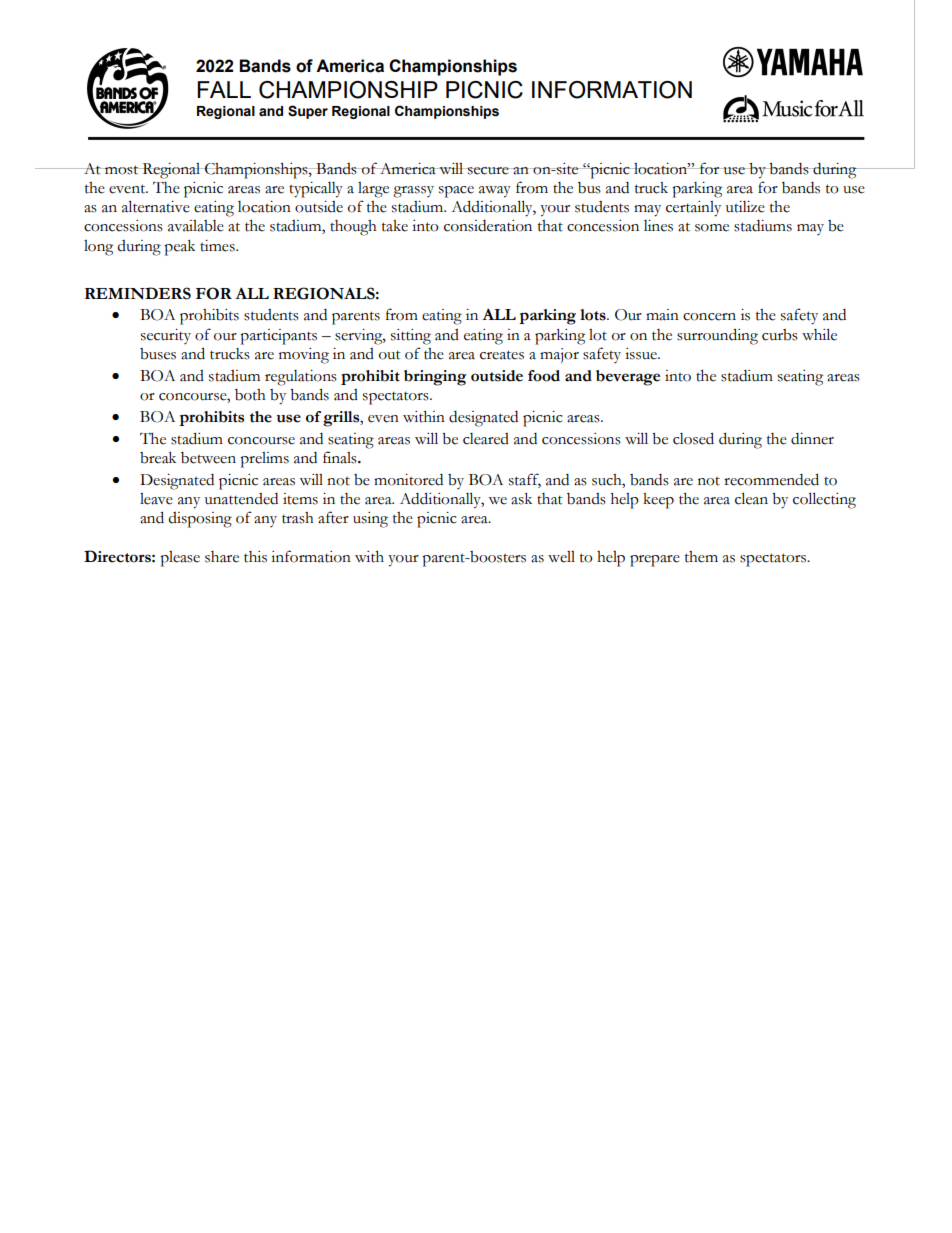 This document has height=1233, width=952. Describe the element at coordinates (138, 293) in the document. I see `REMINDERS` at that location.
